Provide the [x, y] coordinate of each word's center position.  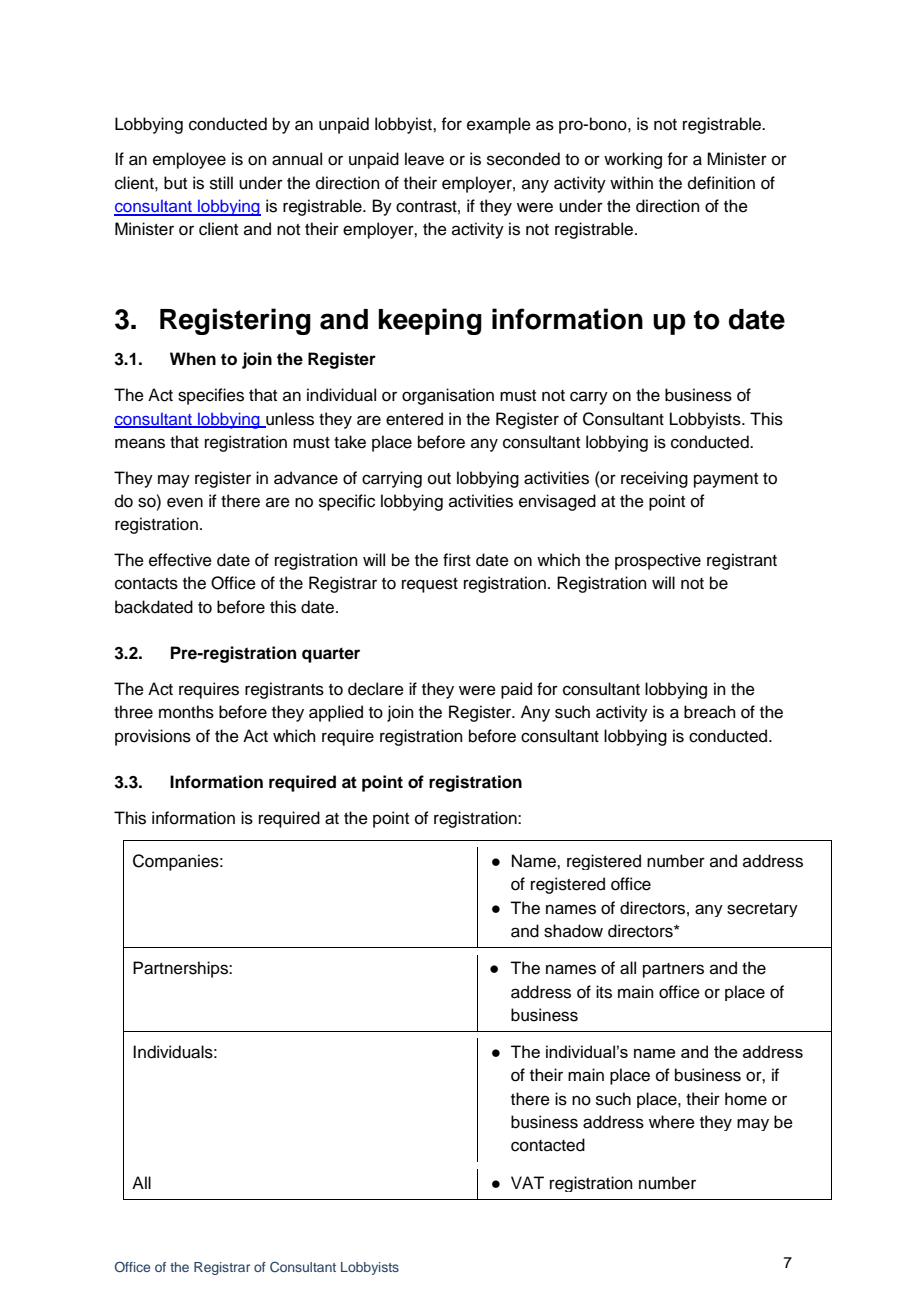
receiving [654, 479]
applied [336, 713]
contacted [548, 1145]
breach [710, 712]
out [439, 479]
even [185, 502]
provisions [153, 737]
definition [721, 183]
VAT [527, 1182]
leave [424, 159]
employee [189, 160]
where [672, 1122]
